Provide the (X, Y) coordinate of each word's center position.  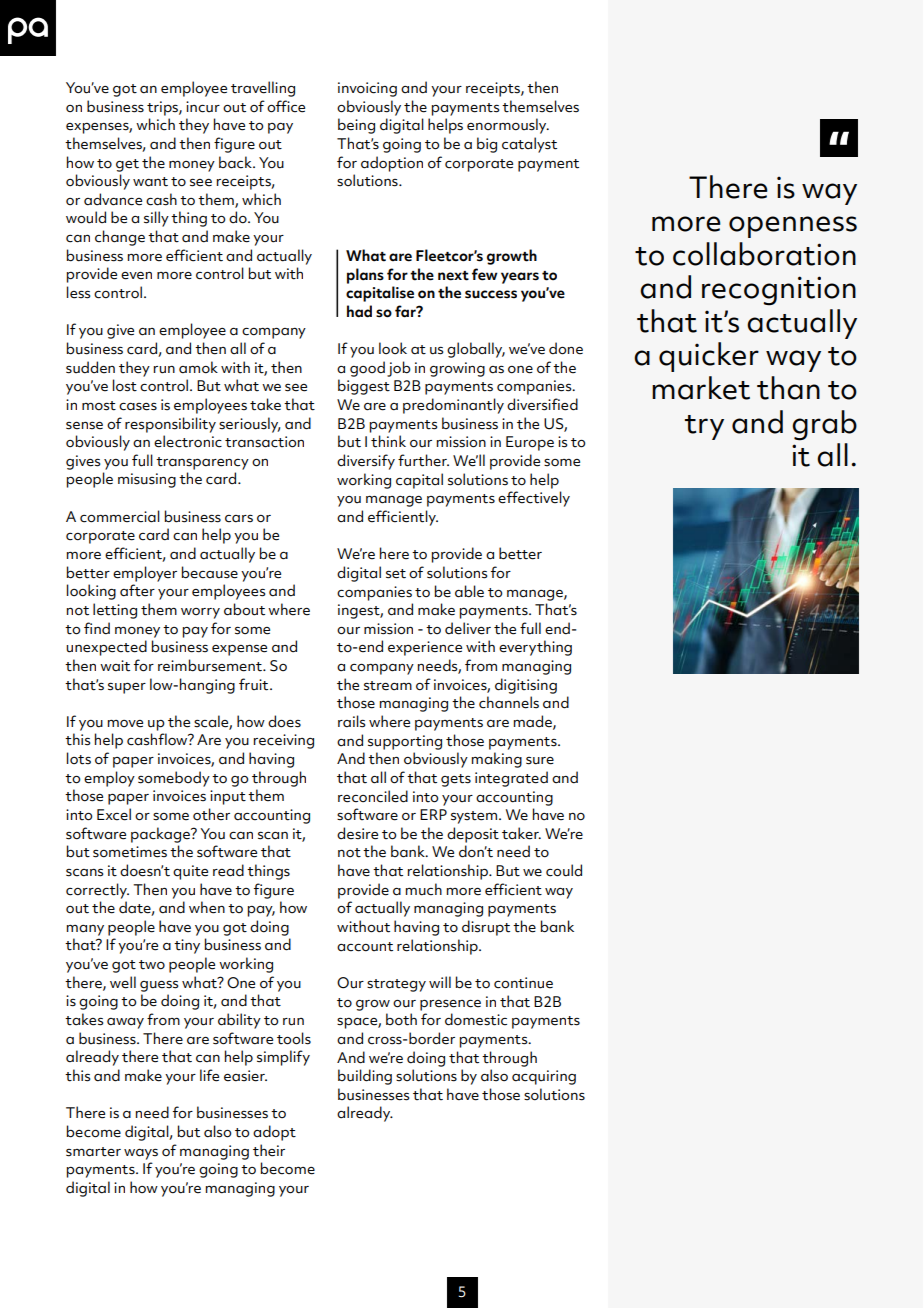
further (423, 460)
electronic (188, 441)
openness (793, 227)
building (365, 1077)
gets (456, 780)
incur (203, 107)
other (211, 814)
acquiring (544, 1077)
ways (141, 1154)
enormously (508, 126)
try (704, 427)
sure (540, 761)
